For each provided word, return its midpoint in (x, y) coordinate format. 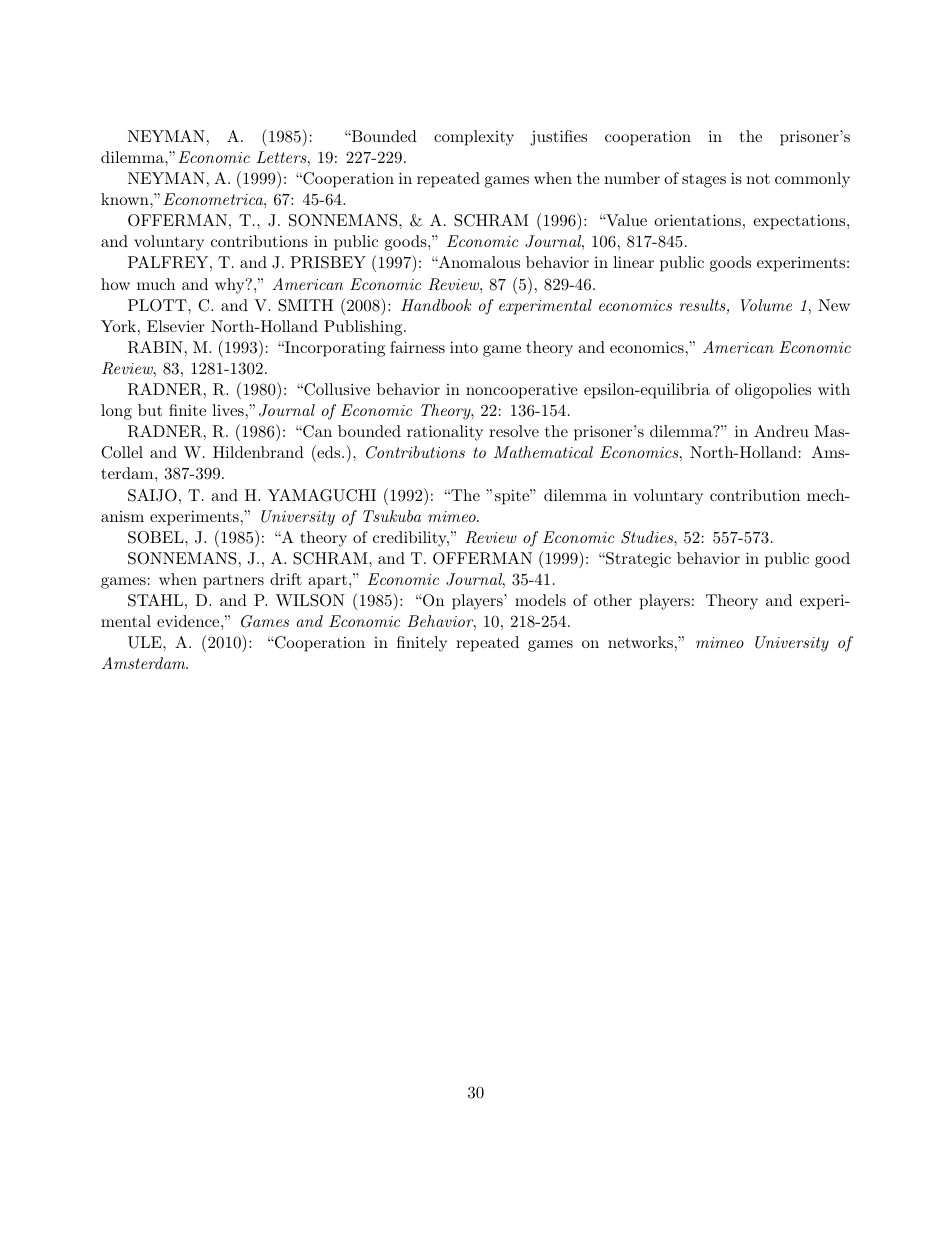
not (758, 178)
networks (640, 642)
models (540, 600)
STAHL (155, 600)
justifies (558, 138)
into (464, 347)
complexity (474, 138)
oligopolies (773, 391)
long (116, 412)
